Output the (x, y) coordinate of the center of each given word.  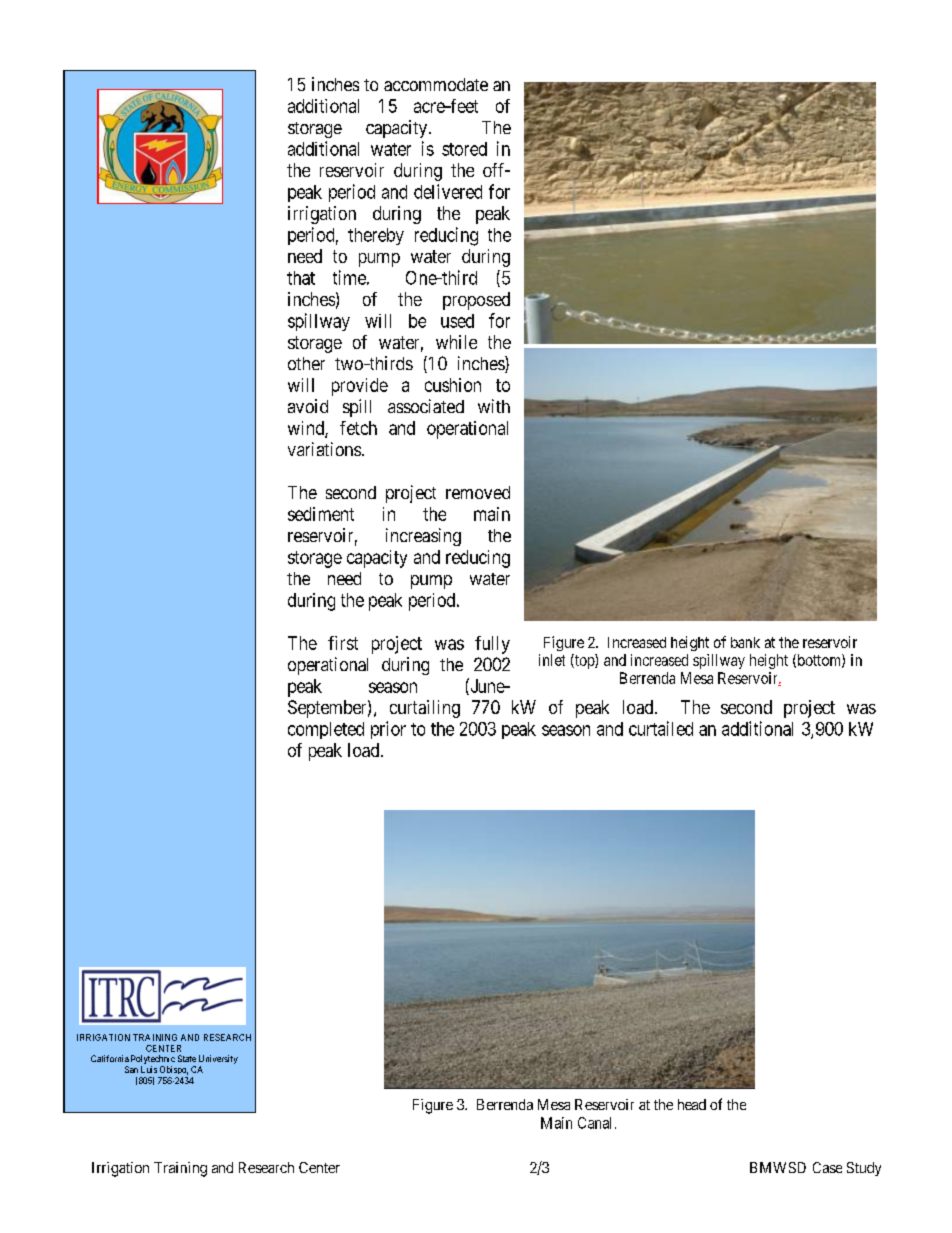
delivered (448, 191)
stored (464, 149)
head (692, 1104)
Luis (149, 1069)
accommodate (436, 84)
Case (827, 1167)
